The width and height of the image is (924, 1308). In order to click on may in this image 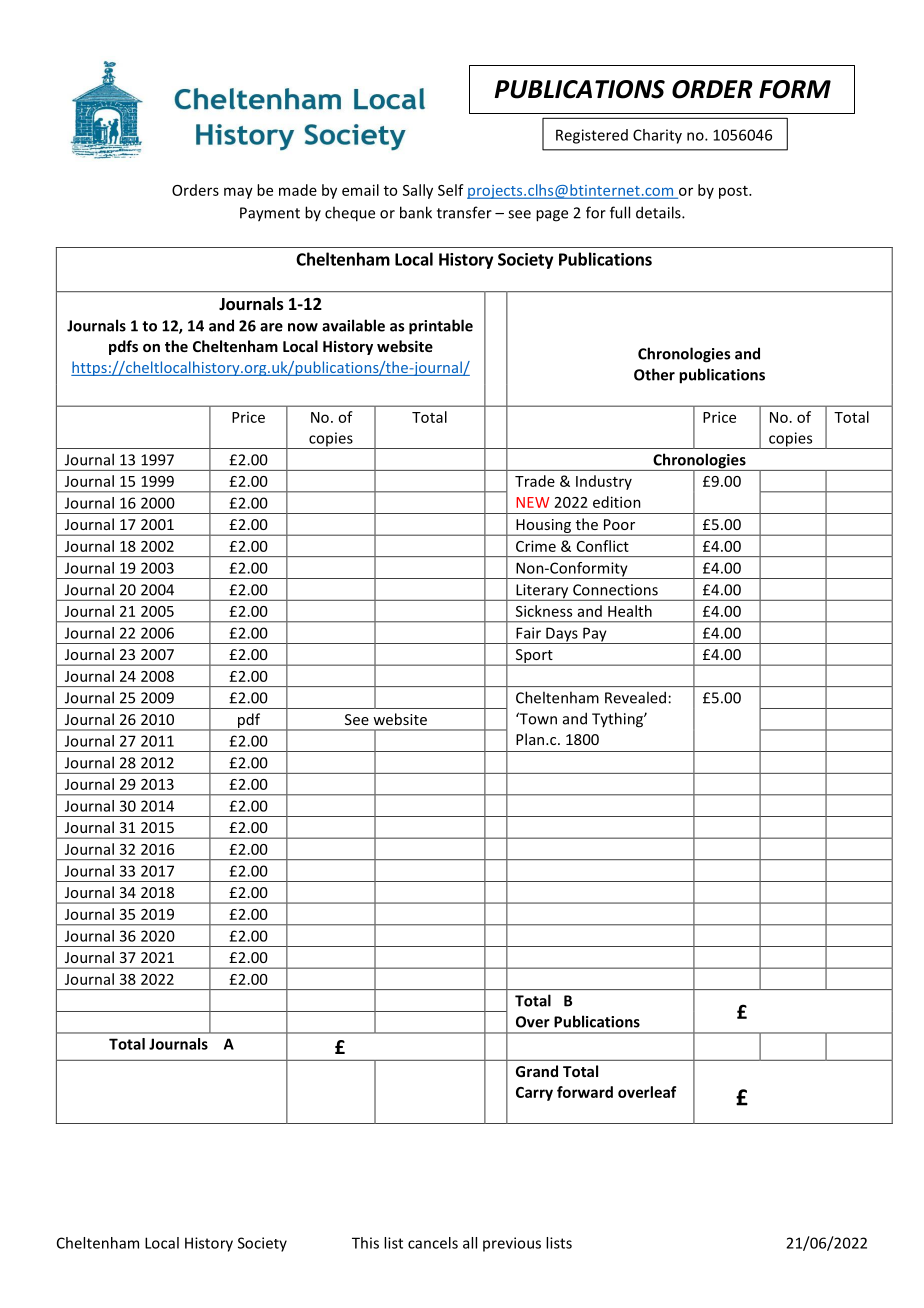, I will do `click(238, 193)`.
